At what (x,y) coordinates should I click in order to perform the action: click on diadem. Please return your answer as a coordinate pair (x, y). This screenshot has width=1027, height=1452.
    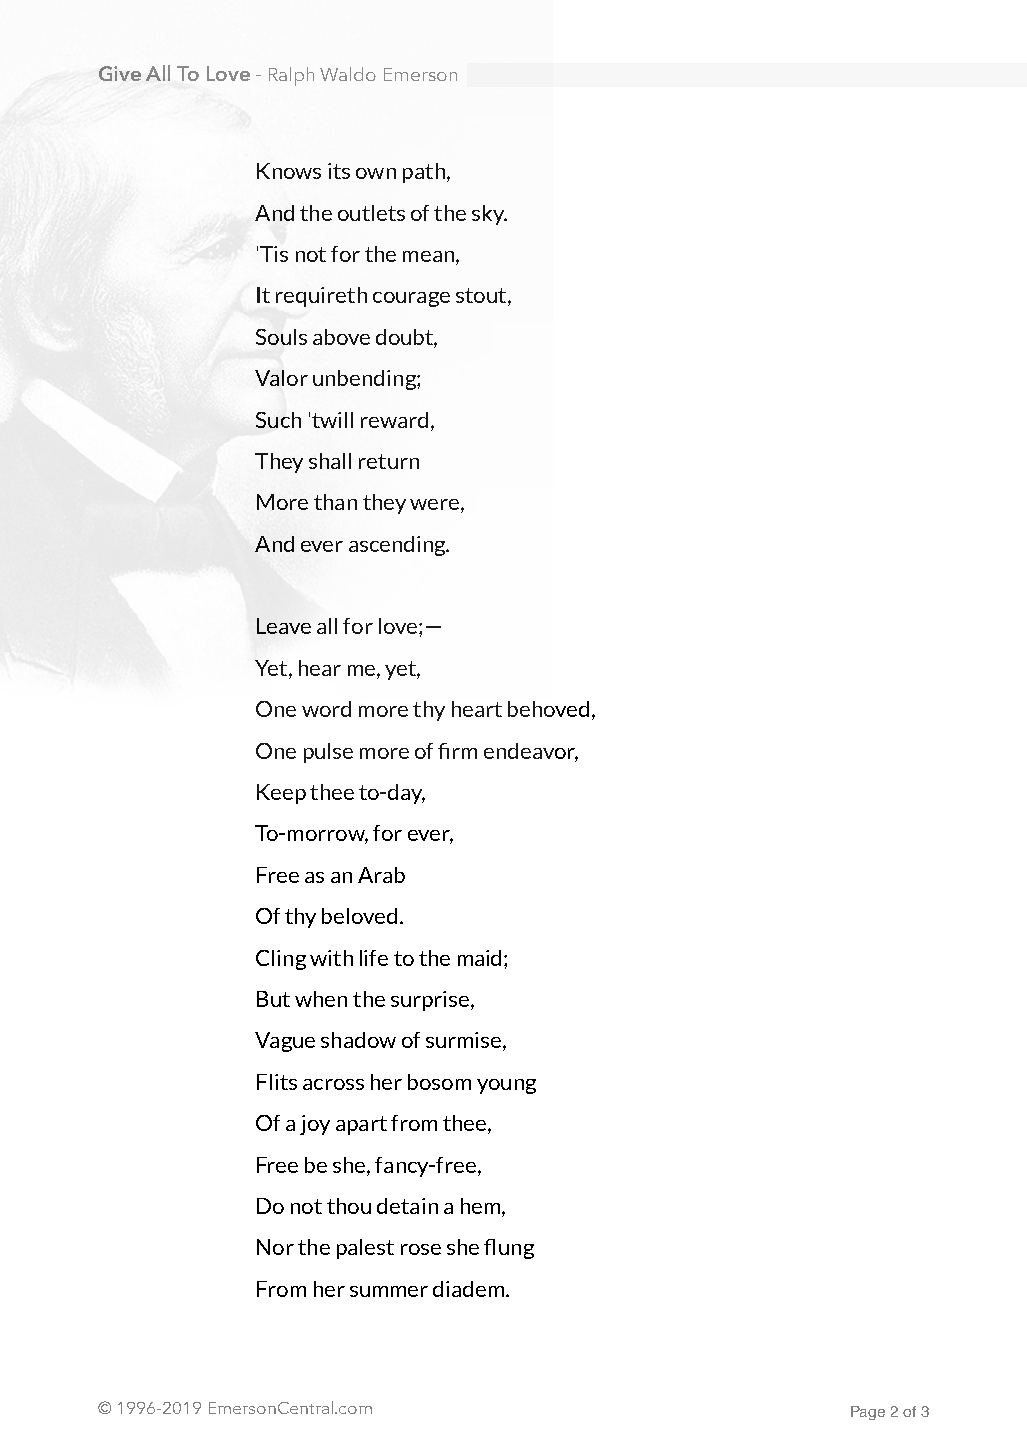
    Looking at the image, I should click on (470, 1289).
